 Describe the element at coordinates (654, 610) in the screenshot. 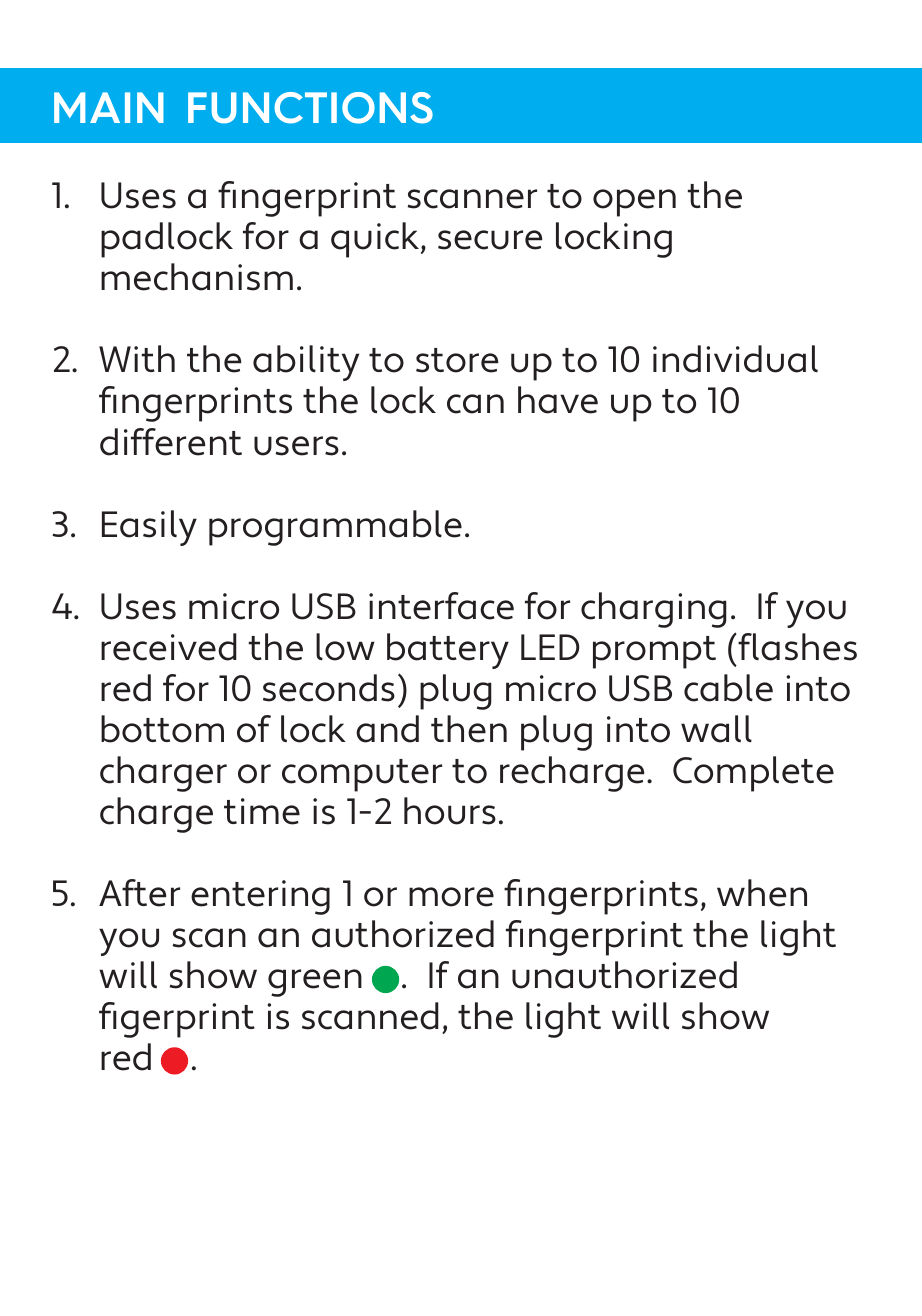

I see `charging` at that location.
